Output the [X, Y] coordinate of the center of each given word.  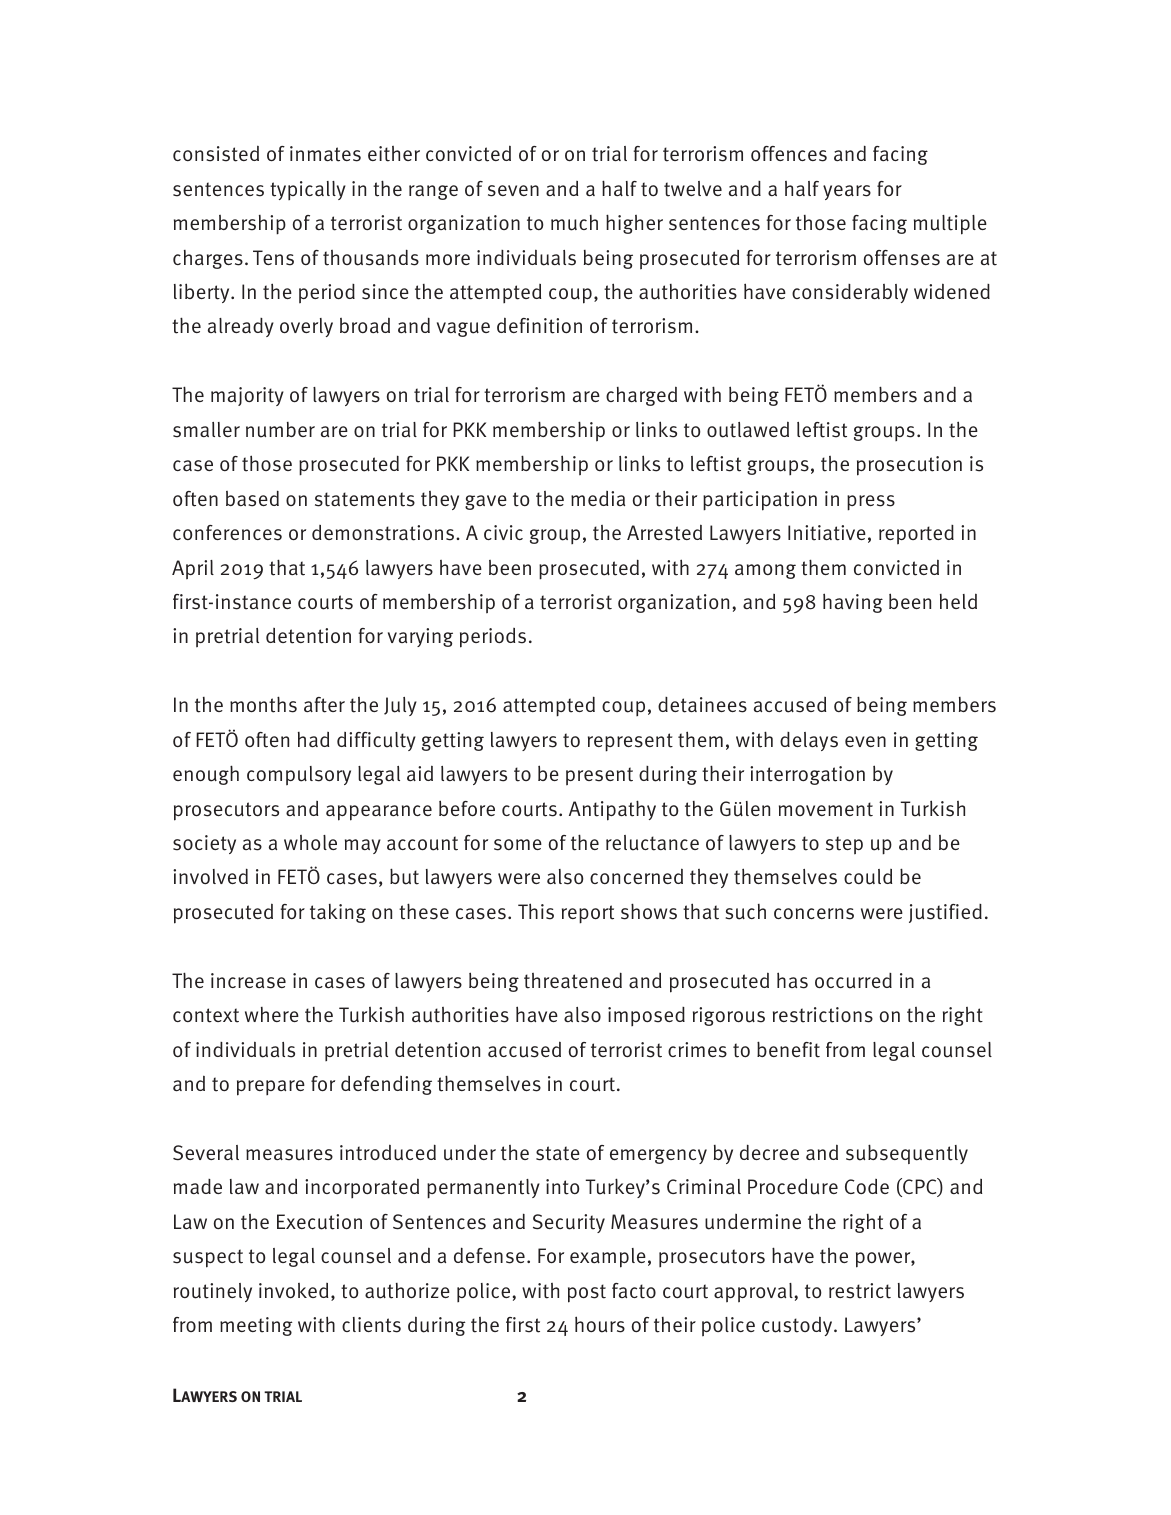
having [853, 603]
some [518, 845]
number [280, 430]
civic [503, 532]
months [263, 704]
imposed [646, 1016]
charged [641, 396]
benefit [788, 1049]
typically [308, 190]
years [847, 192]
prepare [271, 1088]
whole [310, 842]
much [574, 223]
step [844, 845]
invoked [293, 1290]
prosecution [909, 466]
